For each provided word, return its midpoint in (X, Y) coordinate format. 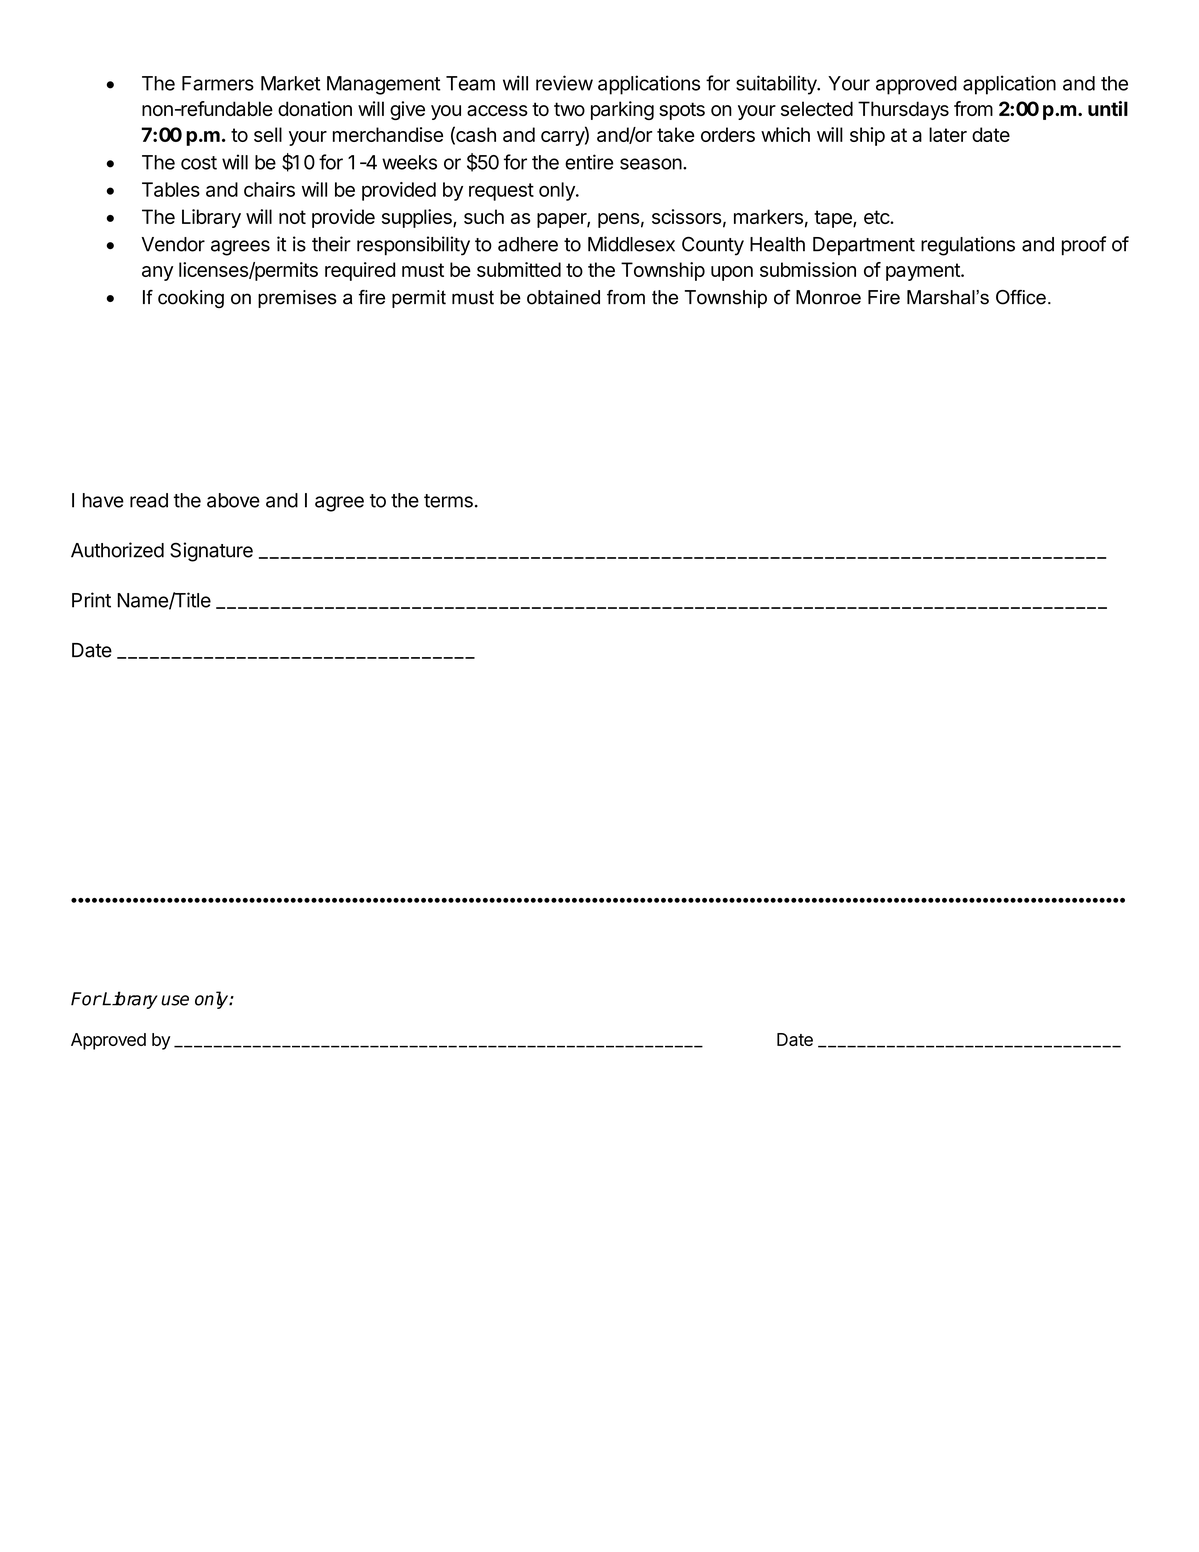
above (233, 500)
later (948, 134)
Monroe (828, 297)
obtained (563, 297)
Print (91, 600)
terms (448, 501)
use (175, 1000)
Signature (211, 552)
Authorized (117, 550)
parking (622, 110)
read (149, 500)
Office (1021, 297)
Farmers (218, 83)
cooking (191, 299)
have (103, 500)
